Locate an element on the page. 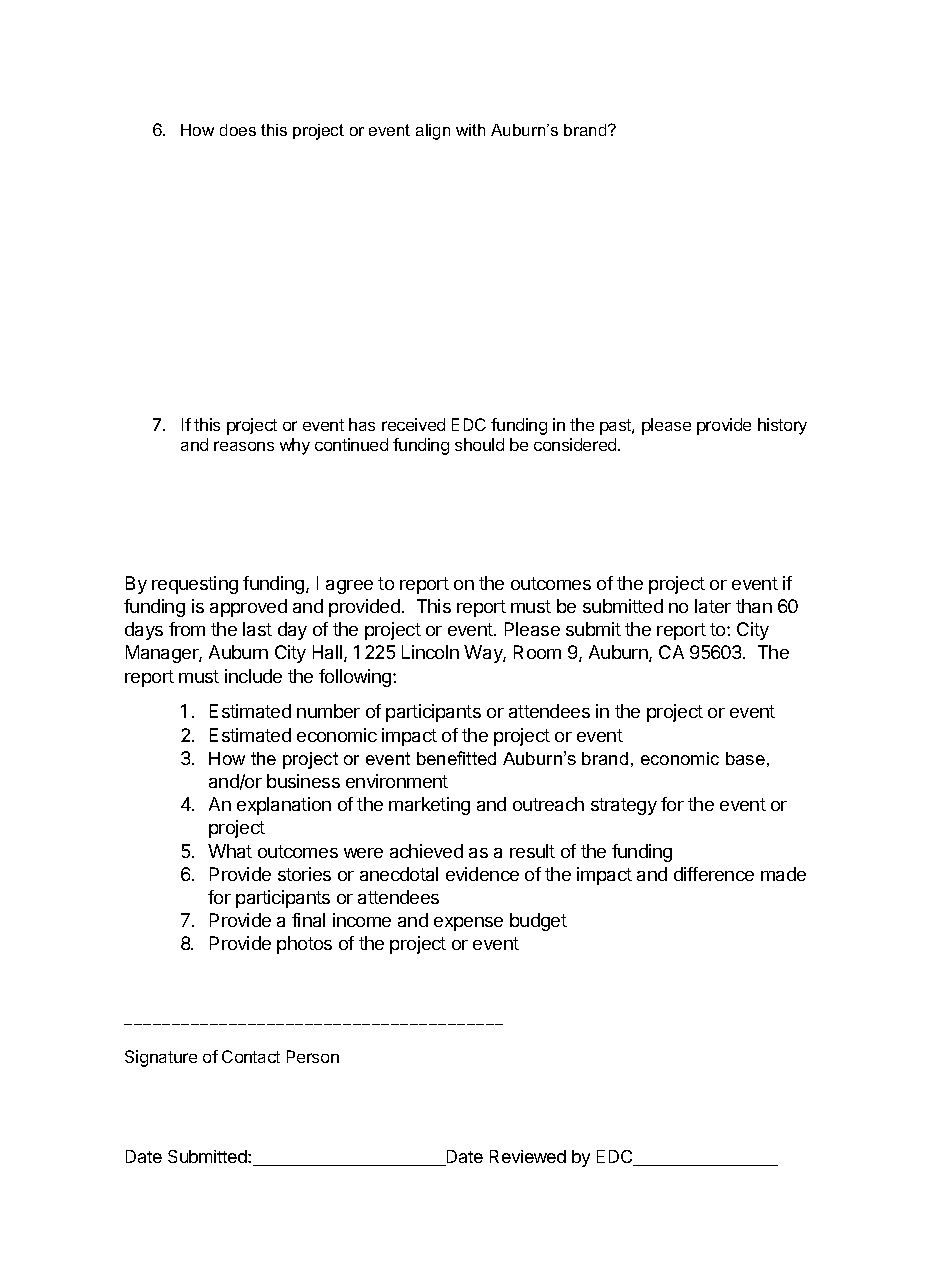 The height and width of the page is (1272, 952). difference is located at coordinates (714, 874).
